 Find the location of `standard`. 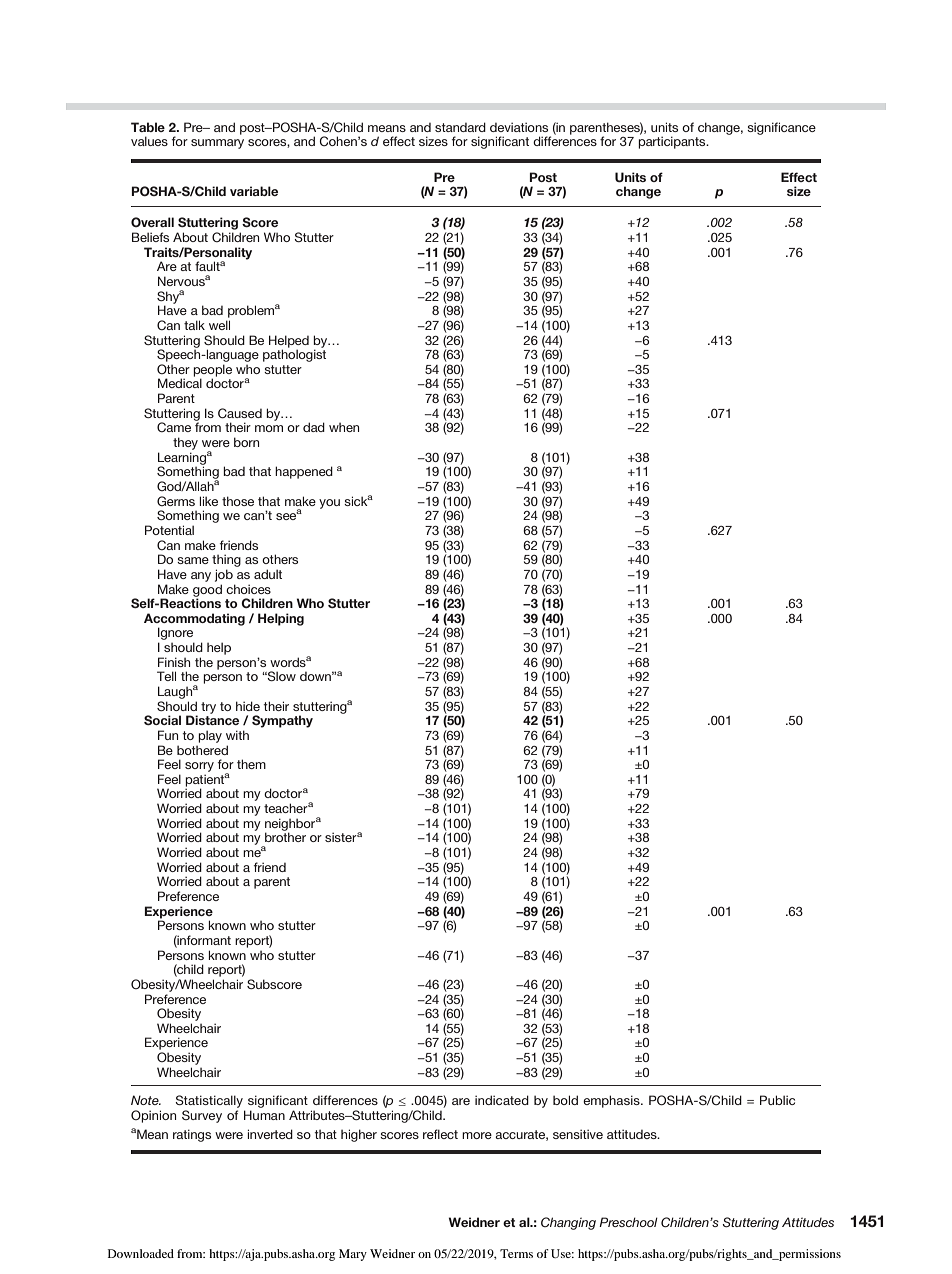

standard is located at coordinates (460, 127).
